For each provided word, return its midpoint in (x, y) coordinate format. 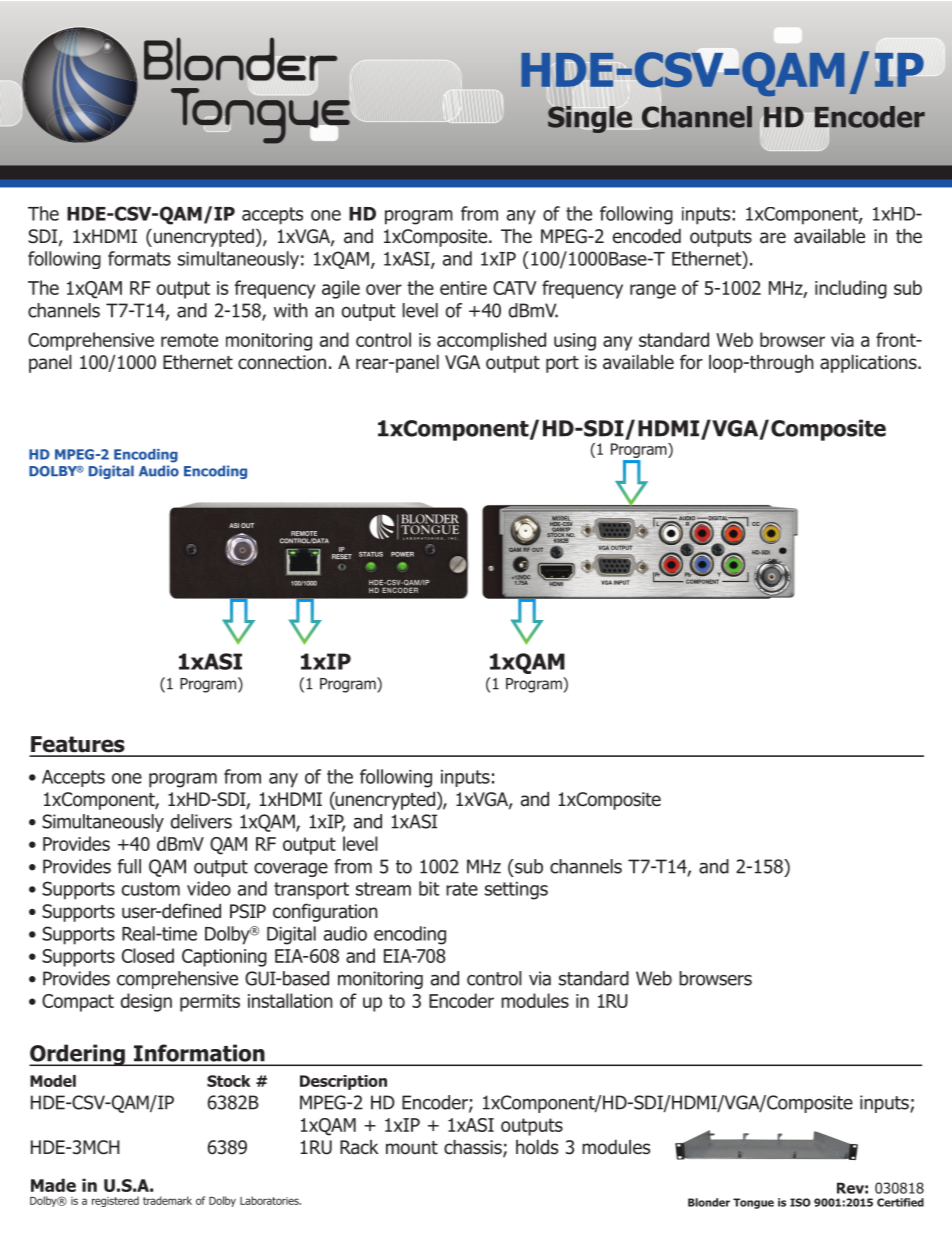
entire (463, 288)
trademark (167, 1200)
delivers (201, 821)
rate (462, 889)
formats (139, 258)
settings (516, 891)
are (773, 238)
